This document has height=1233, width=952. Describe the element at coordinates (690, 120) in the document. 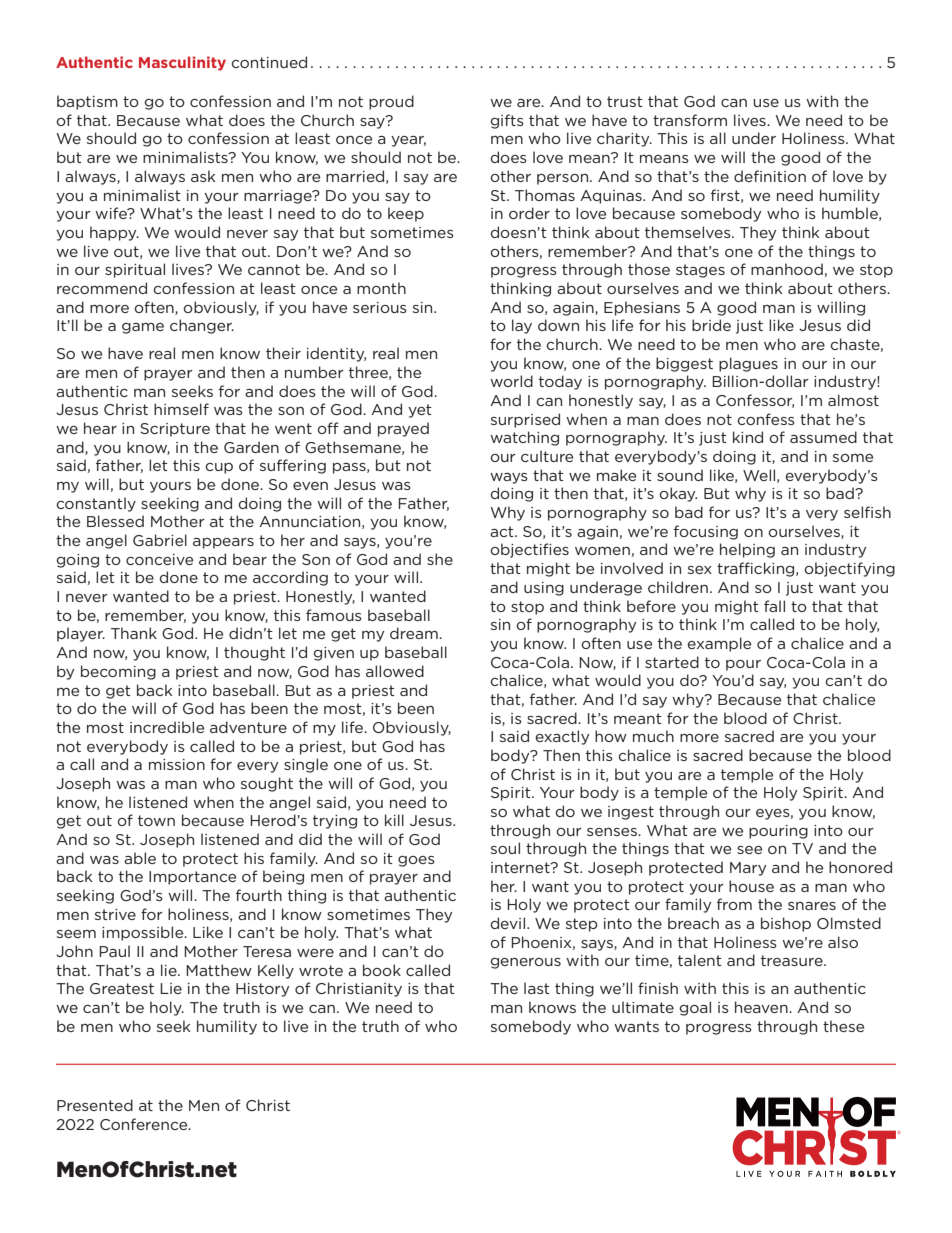

I see `transform` at that location.
